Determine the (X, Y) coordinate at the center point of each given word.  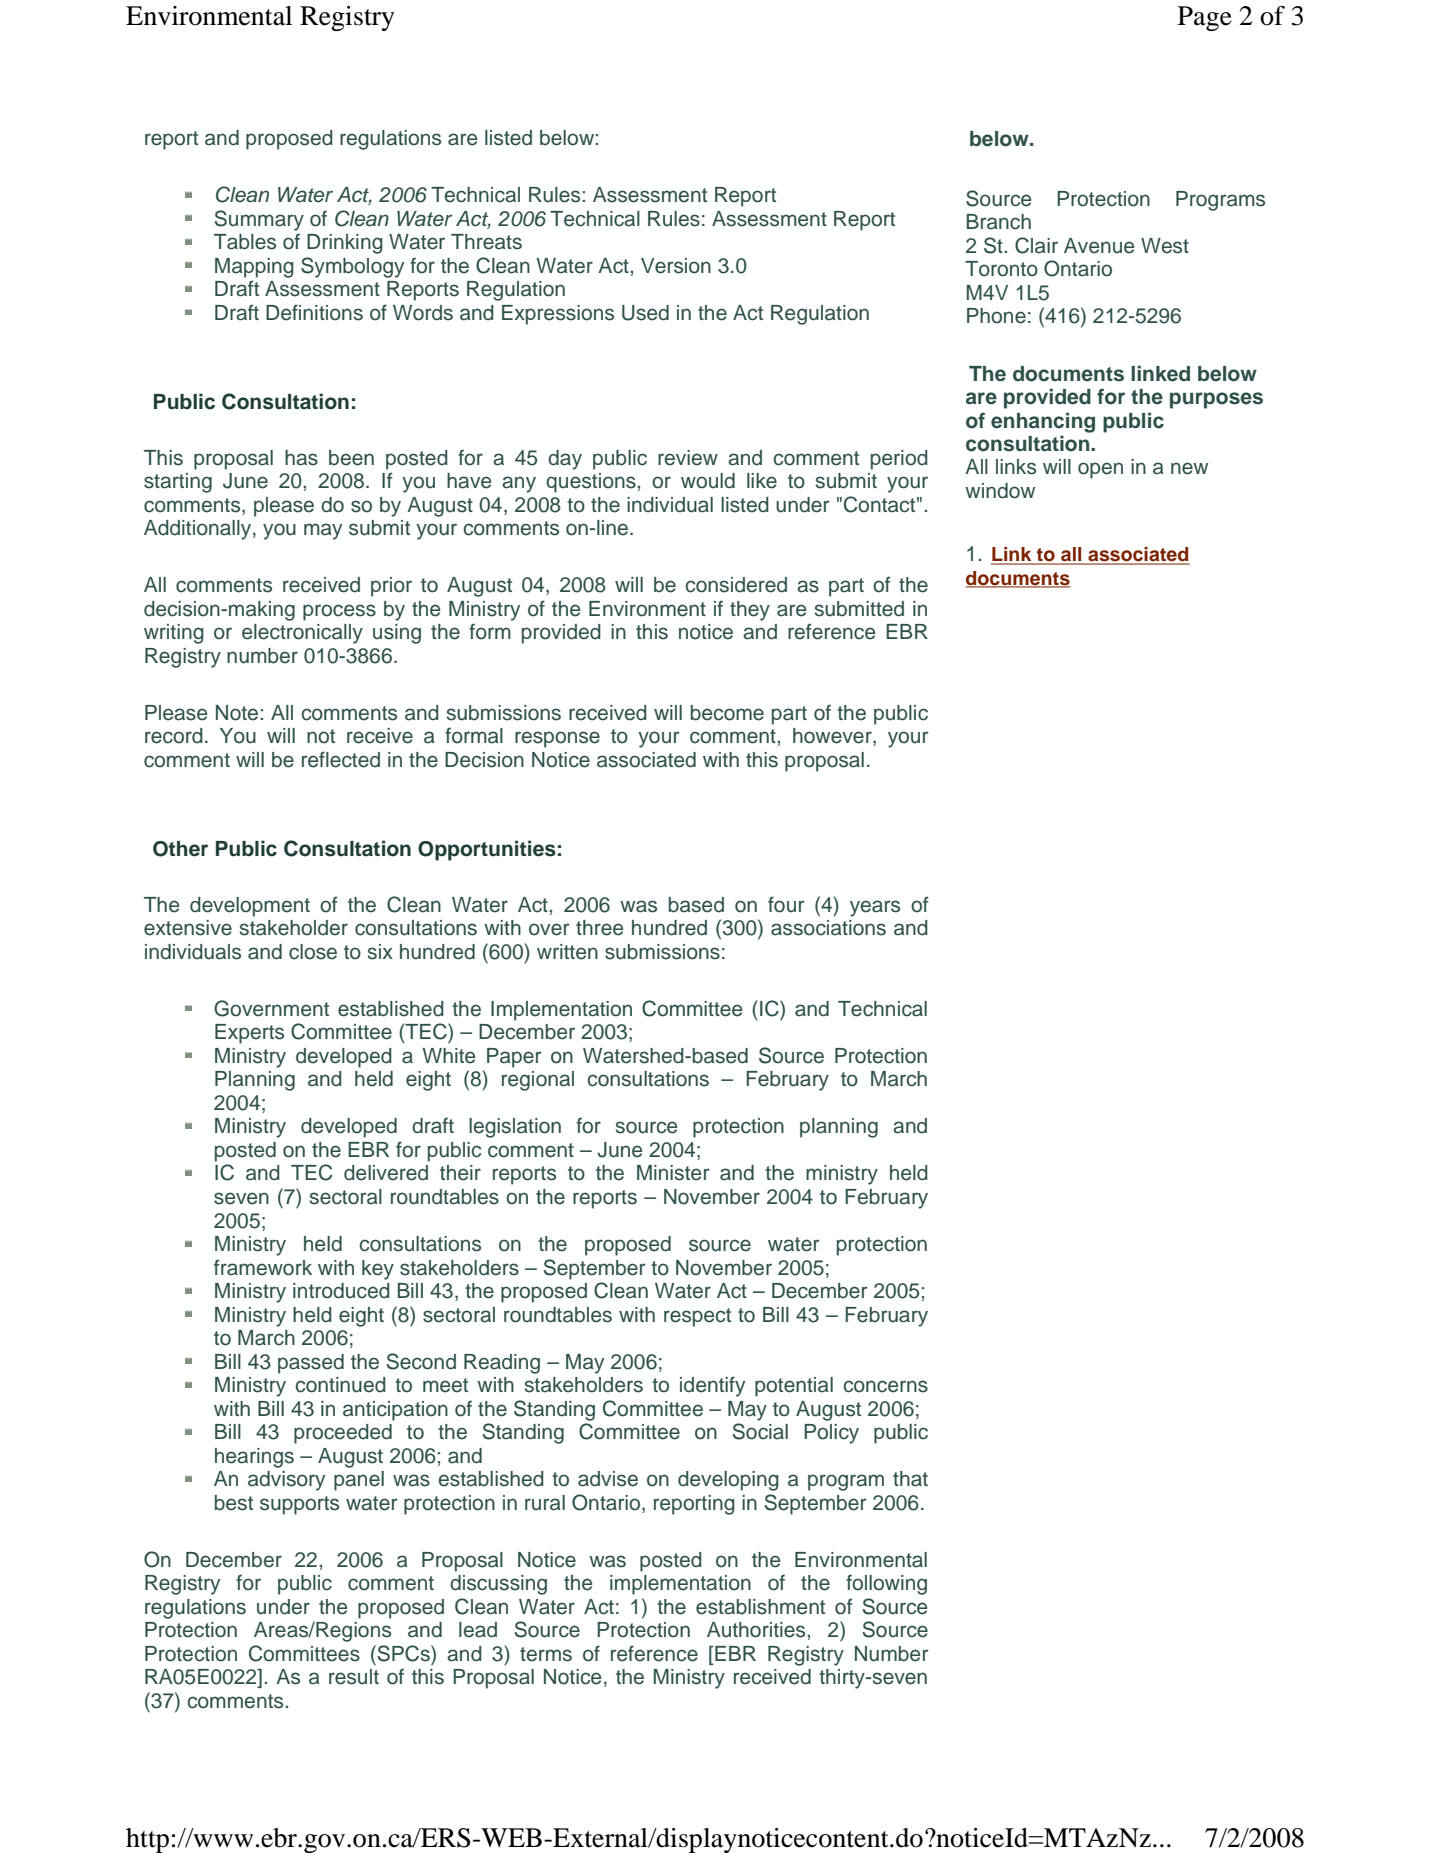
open (1100, 470)
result (354, 1677)
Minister (673, 1173)
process (339, 612)
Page (1205, 18)
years (875, 908)
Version (676, 266)
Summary (259, 220)
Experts (249, 1034)
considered (736, 585)
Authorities (756, 1630)
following (886, 1584)
